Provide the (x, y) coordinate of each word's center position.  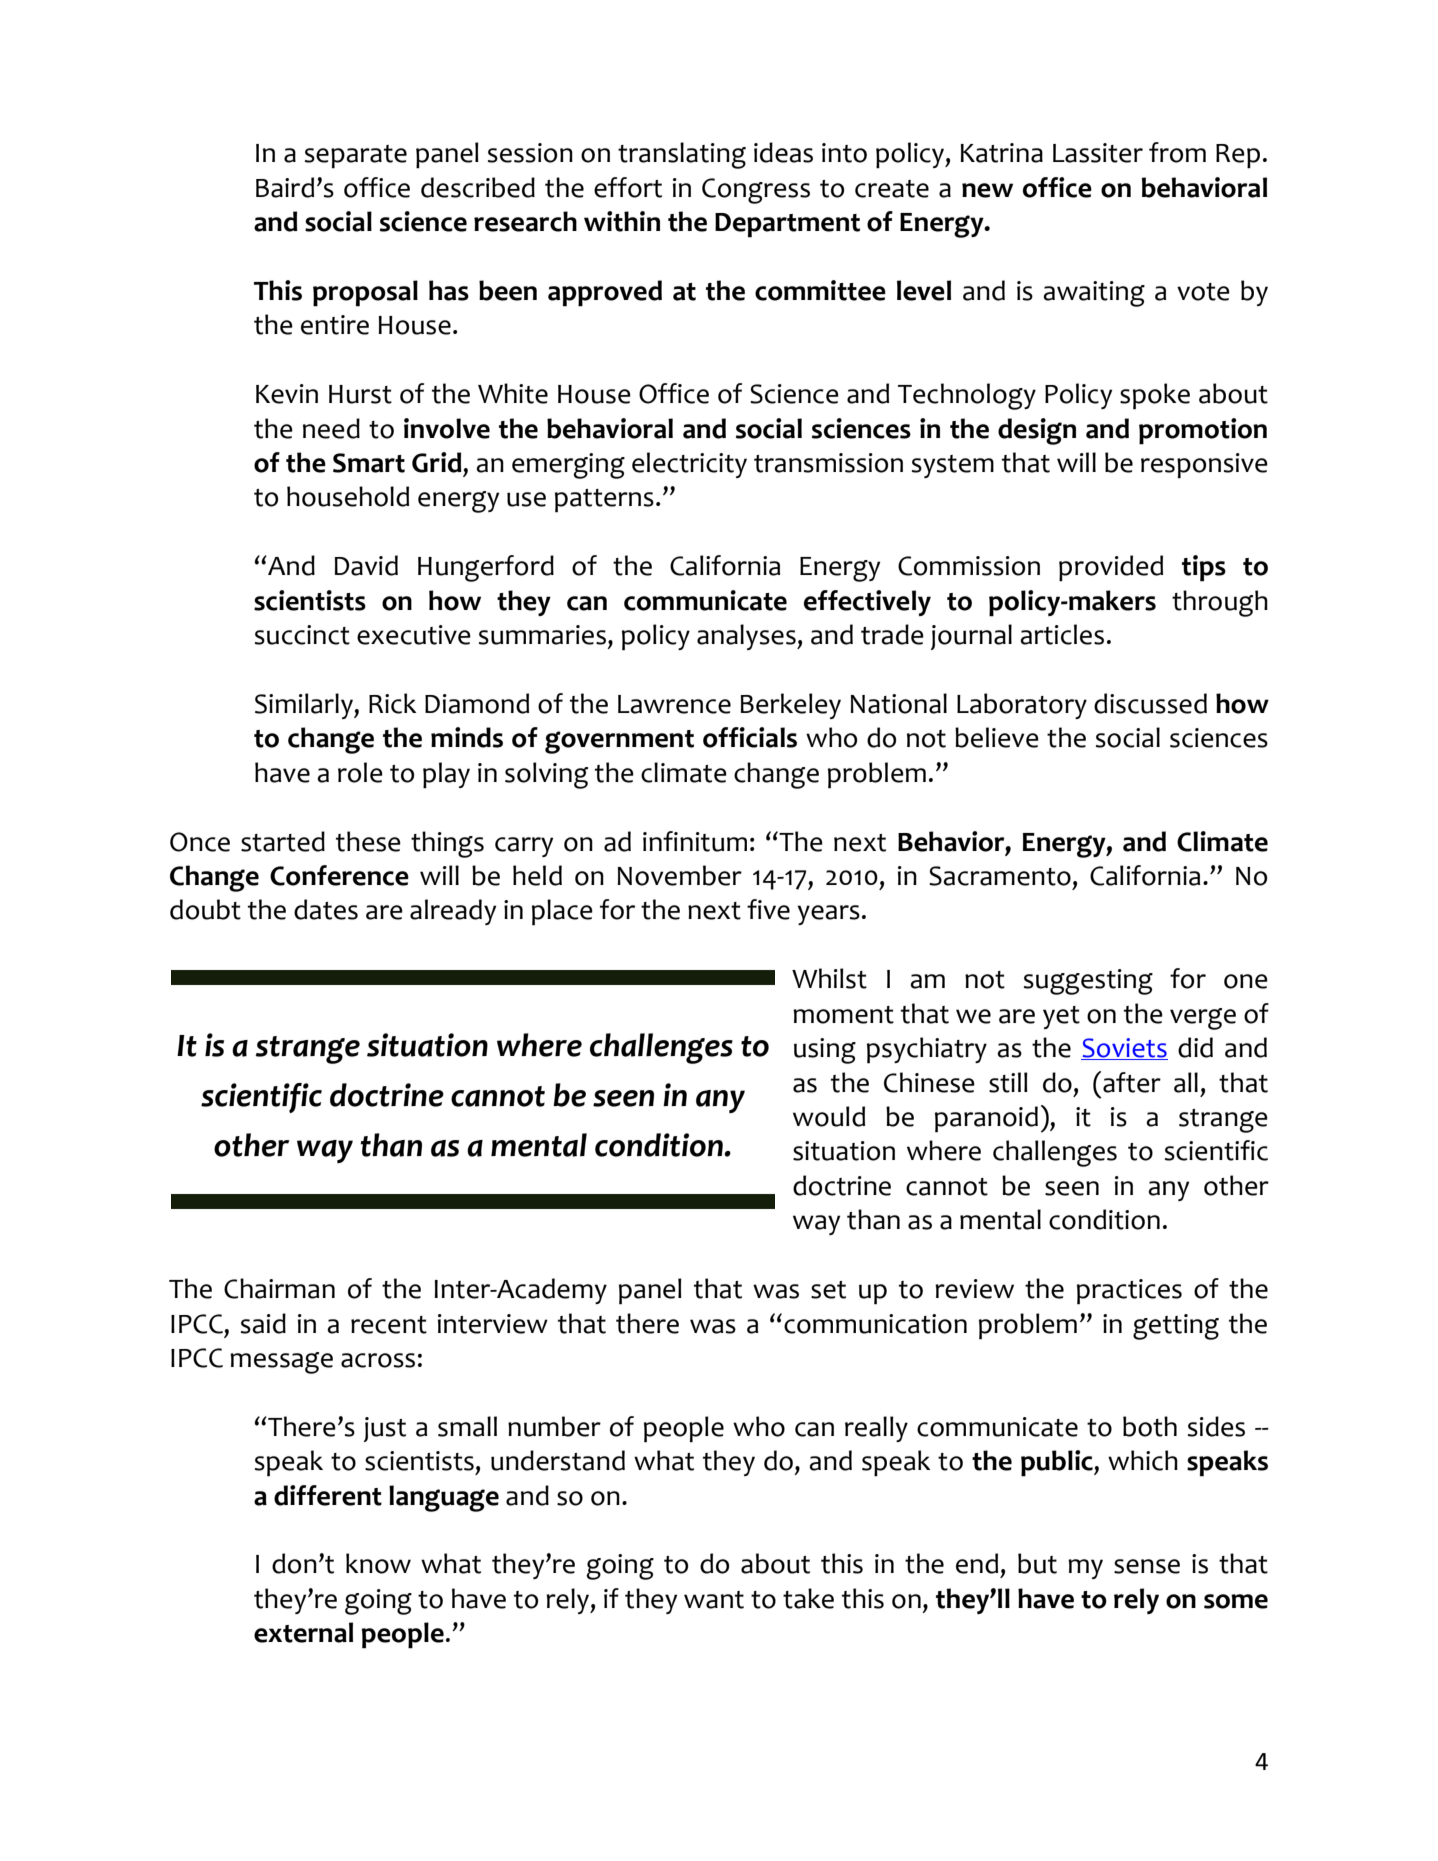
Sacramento (1000, 876)
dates (326, 909)
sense (1147, 1566)
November (680, 875)
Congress (756, 191)
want (714, 1600)
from (1177, 152)
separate (356, 157)
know (378, 1563)
